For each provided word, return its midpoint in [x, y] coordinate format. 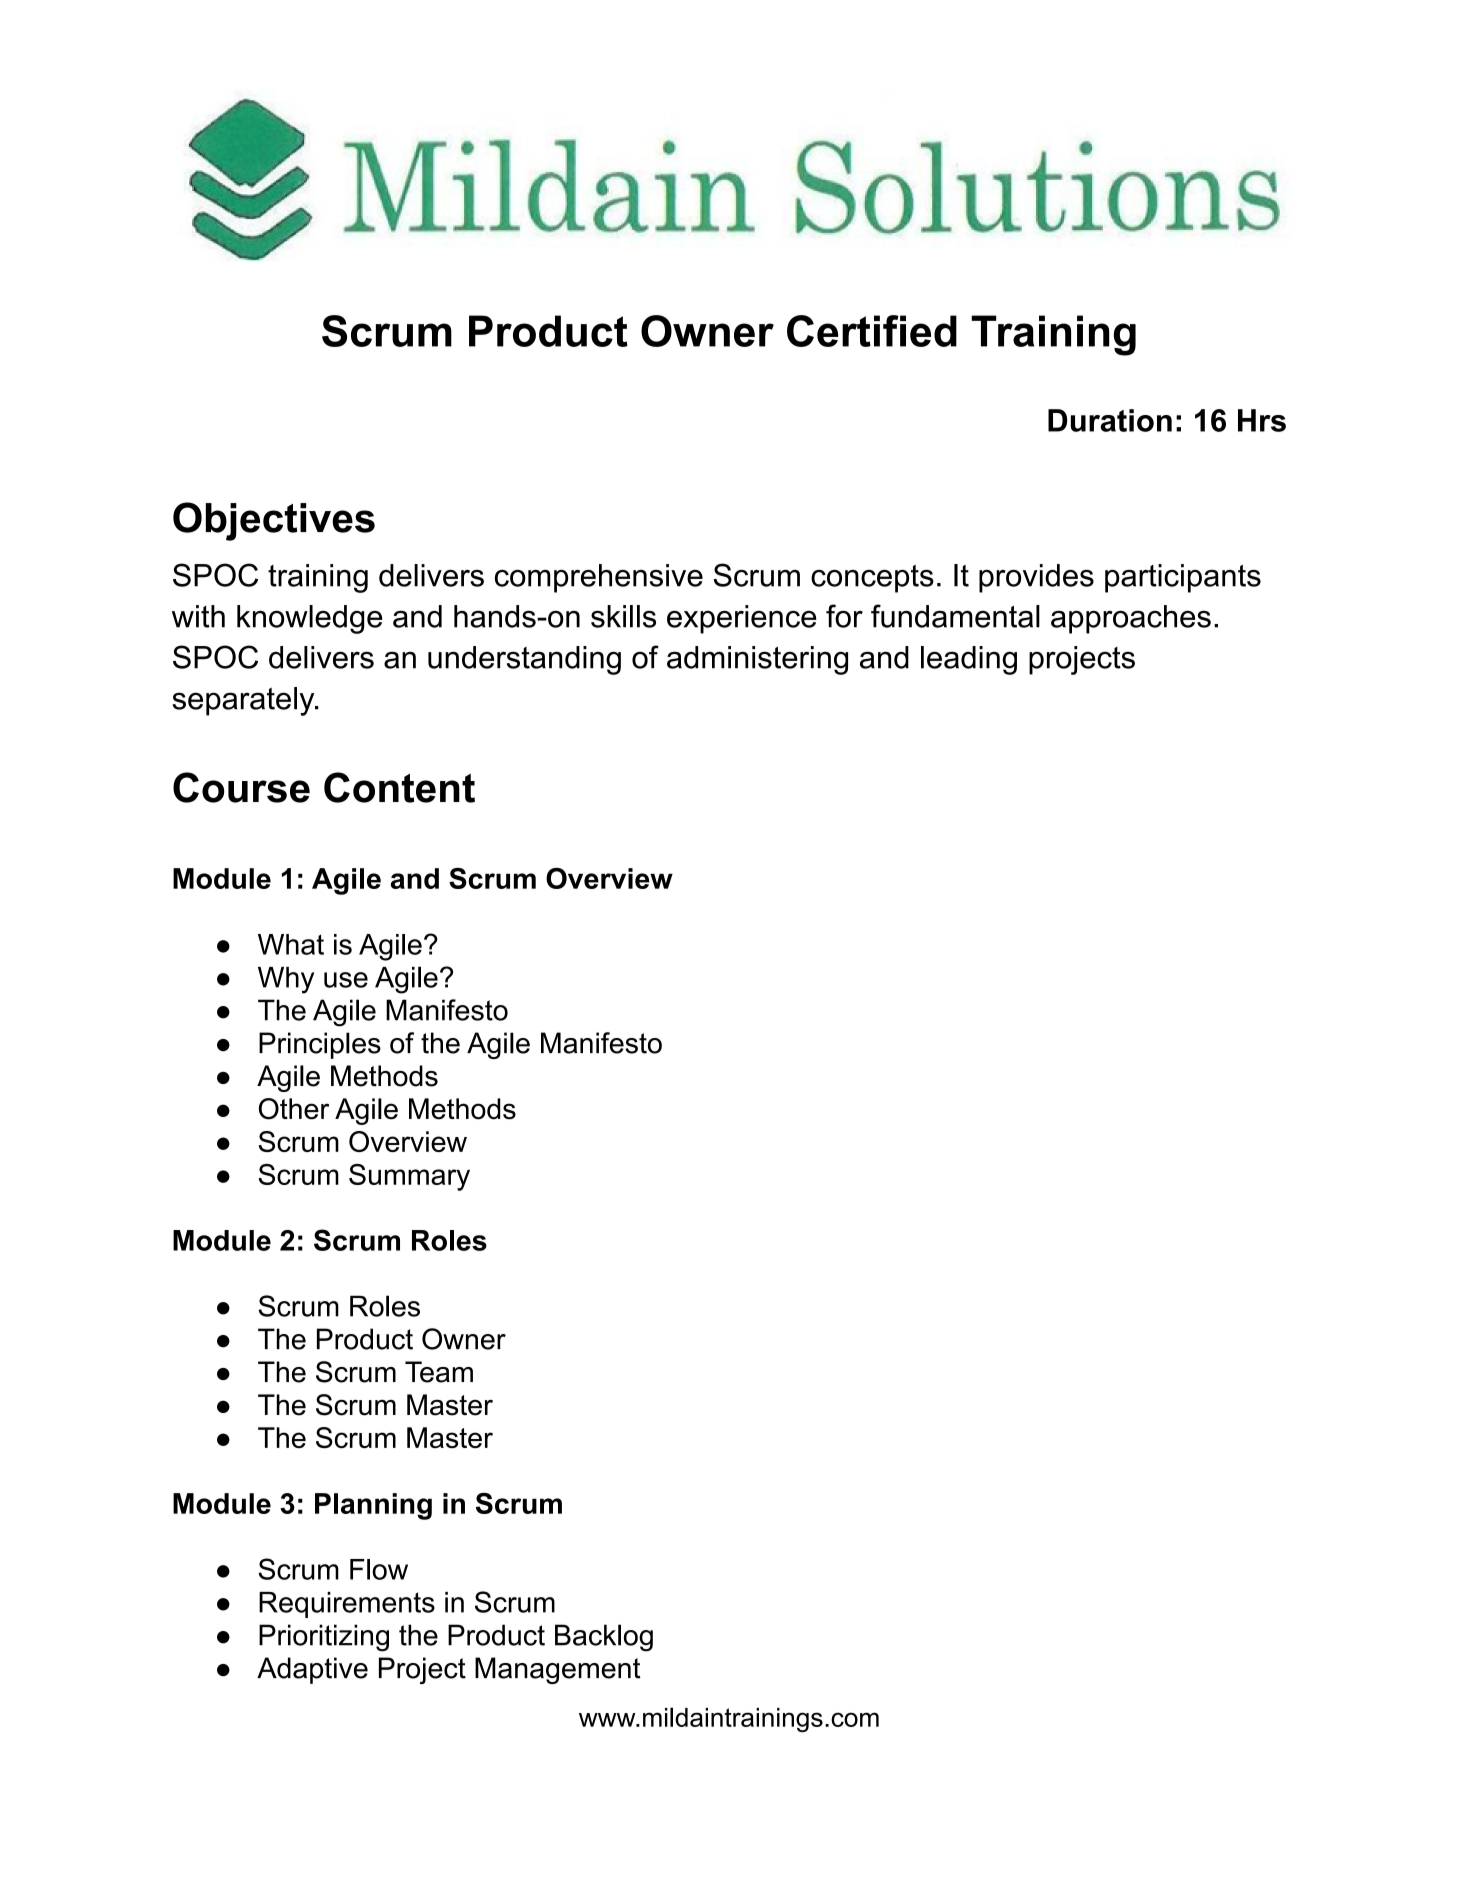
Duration [1110, 420]
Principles [320, 1045]
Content [399, 787]
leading [969, 660]
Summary [409, 1177]
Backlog [604, 1638]
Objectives [274, 521]
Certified [872, 331]
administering [757, 660]
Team [439, 1372]
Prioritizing [324, 1638]
